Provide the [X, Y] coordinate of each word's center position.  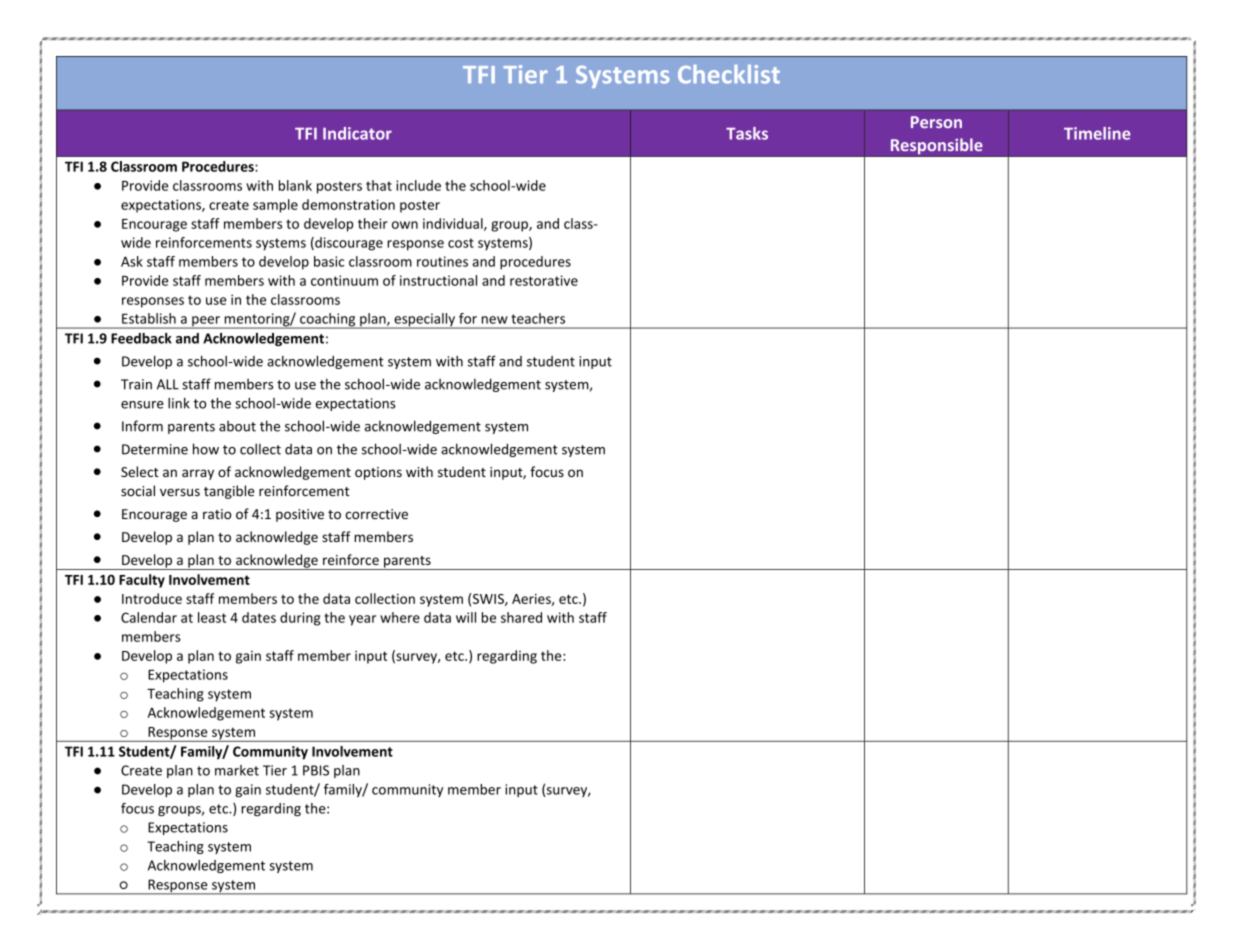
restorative [544, 280]
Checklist [729, 74]
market [237, 770]
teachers [538, 318]
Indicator [357, 133]
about [237, 426]
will [466, 617]
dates [259, 617]
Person [936, 122]
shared [521, 617]
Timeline [1097, 133]
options [378, 473]
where [400, 617]
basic [329, 261]
